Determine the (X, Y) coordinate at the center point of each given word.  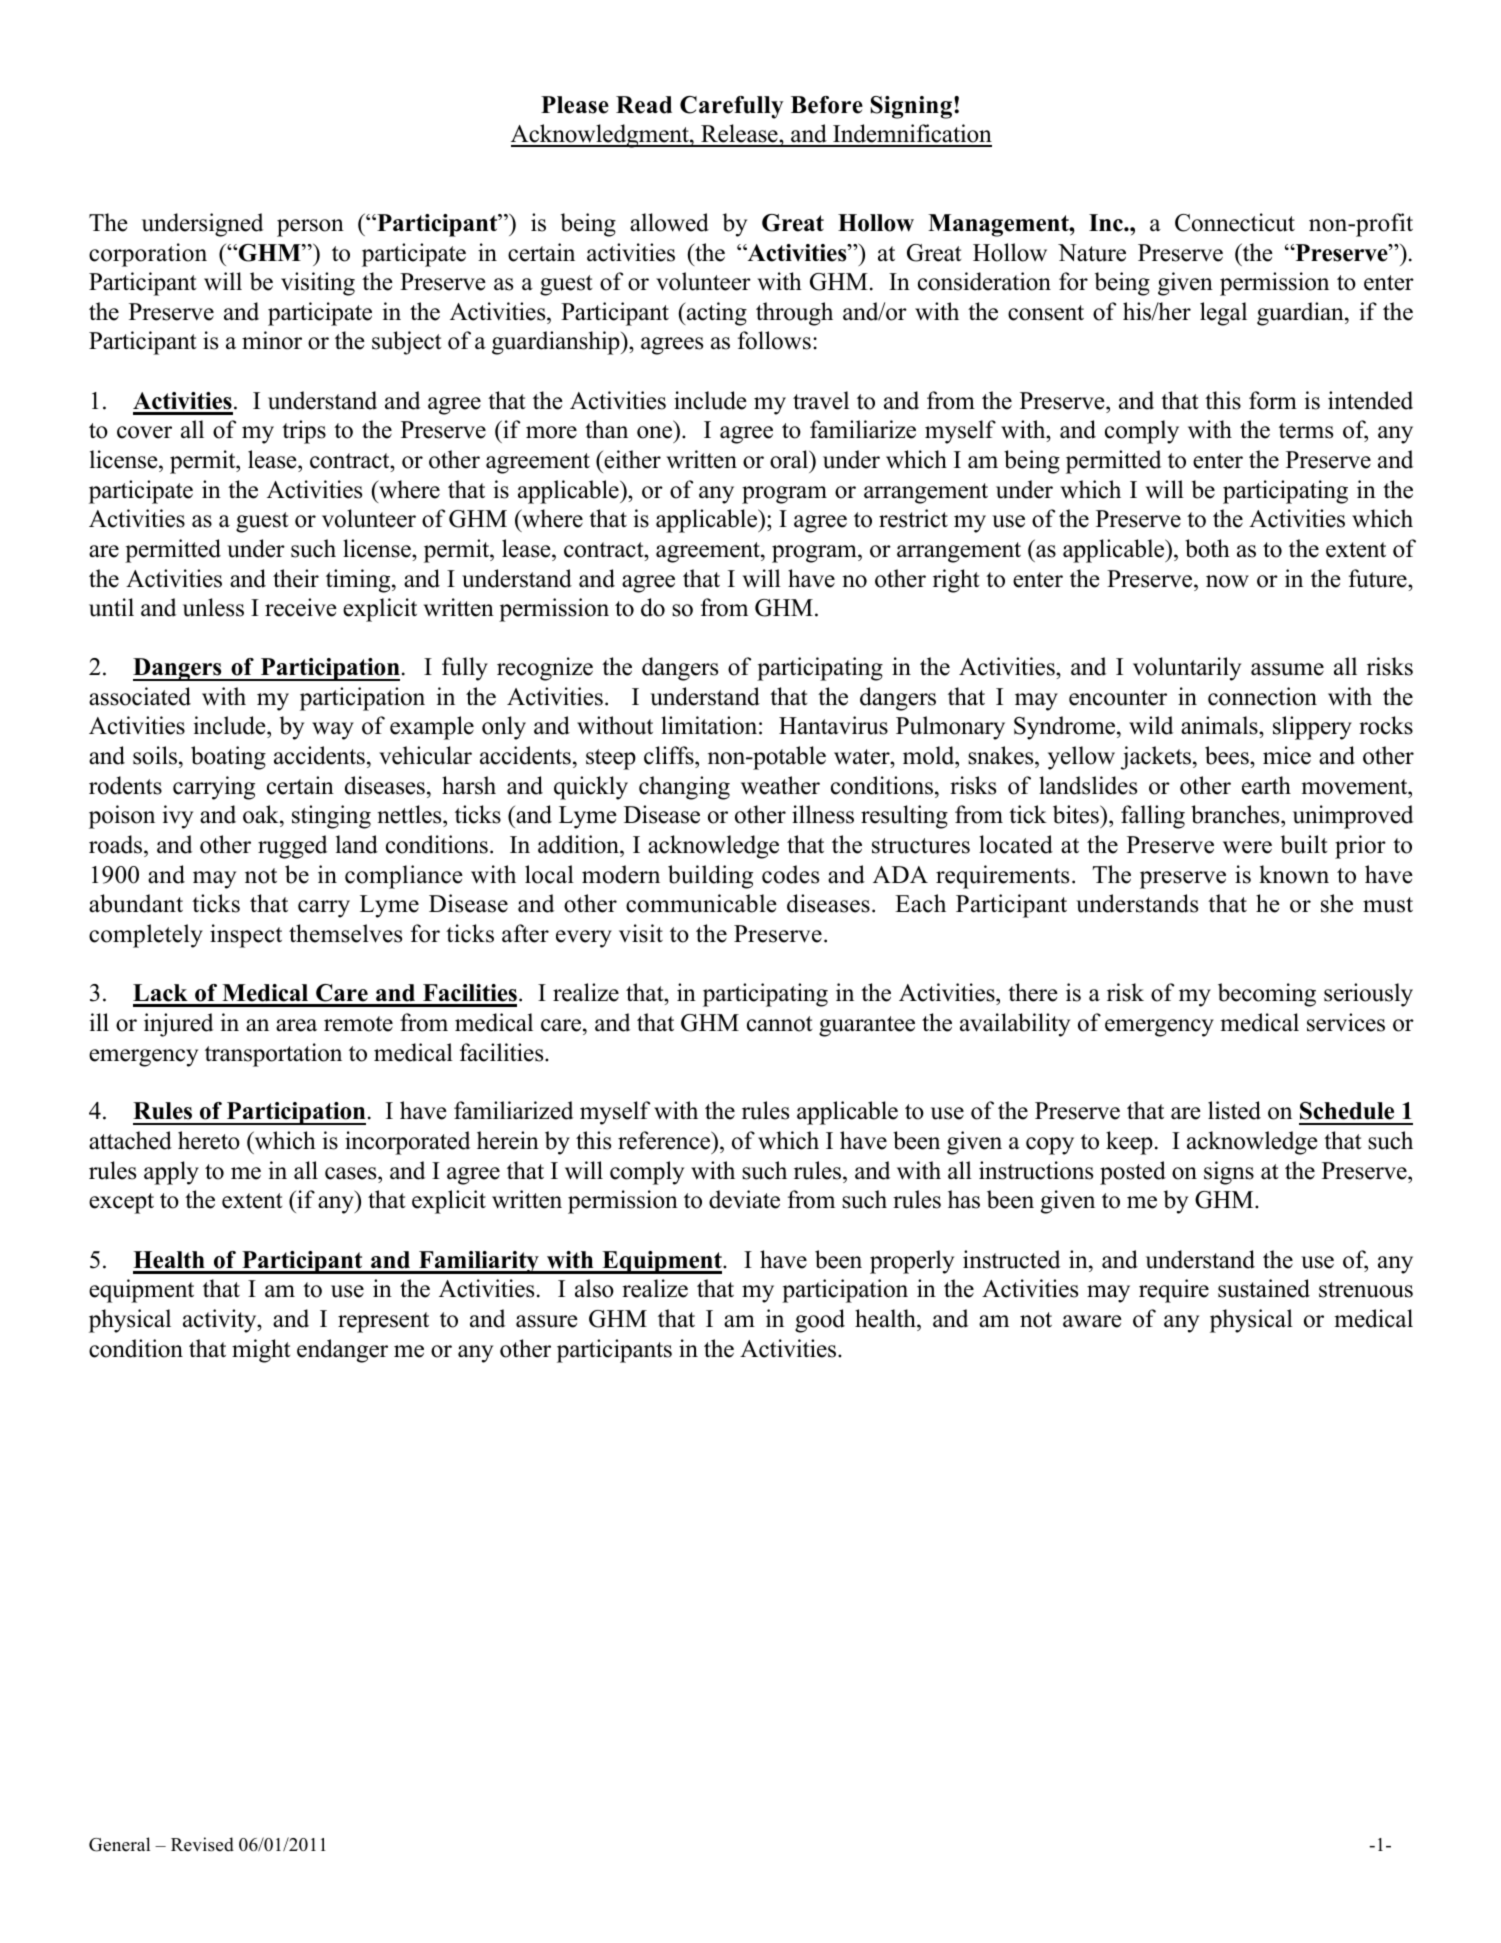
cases (352, 1173)
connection (1262, 696)
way (333, 731)
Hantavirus (833, 725)
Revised (202, 1844)
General (119, 1844)
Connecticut (1235, 222)
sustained (1264, 1288)
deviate (744, 1199)
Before (827, 105)
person (310, 228)
